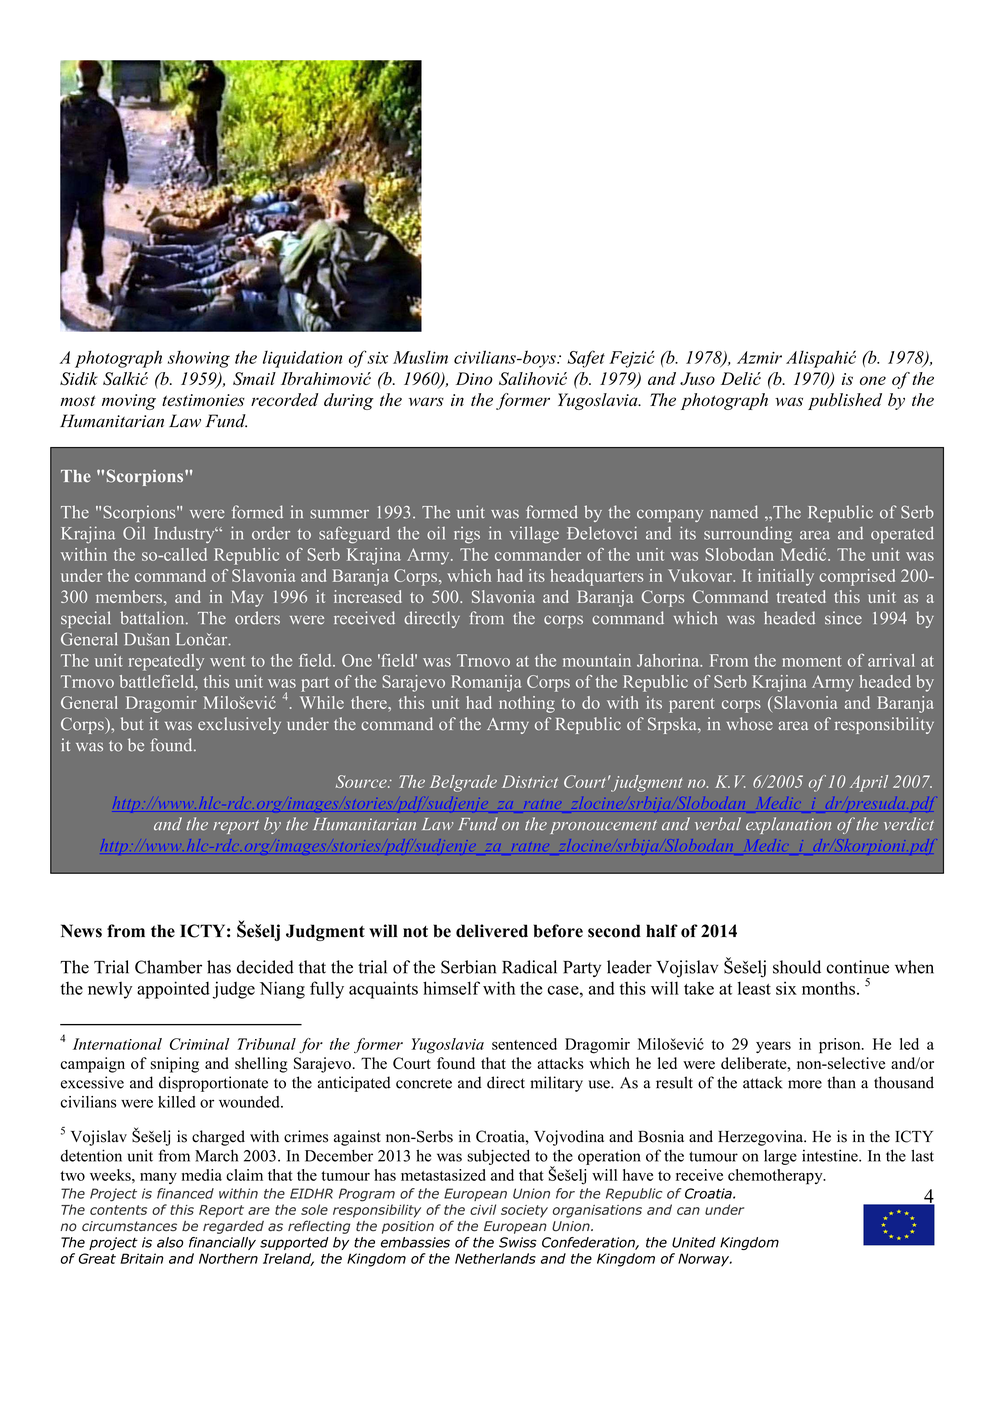 The width and height of the document is (996, 1410). Describe the element at coordinates (841, 1046) in the document. I see `prison` at that location.
